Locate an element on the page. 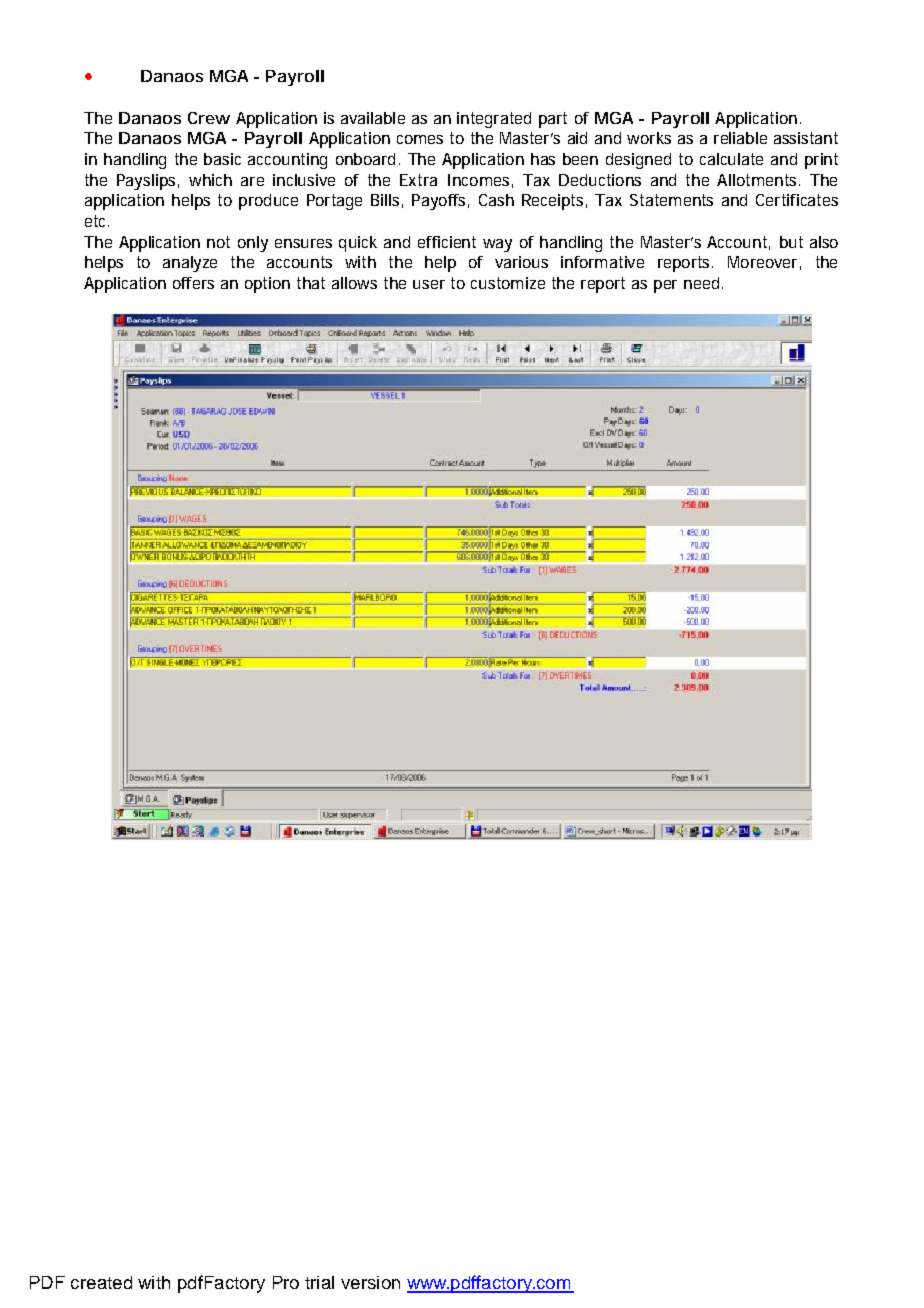  user is located at coordinates (429, 284).
